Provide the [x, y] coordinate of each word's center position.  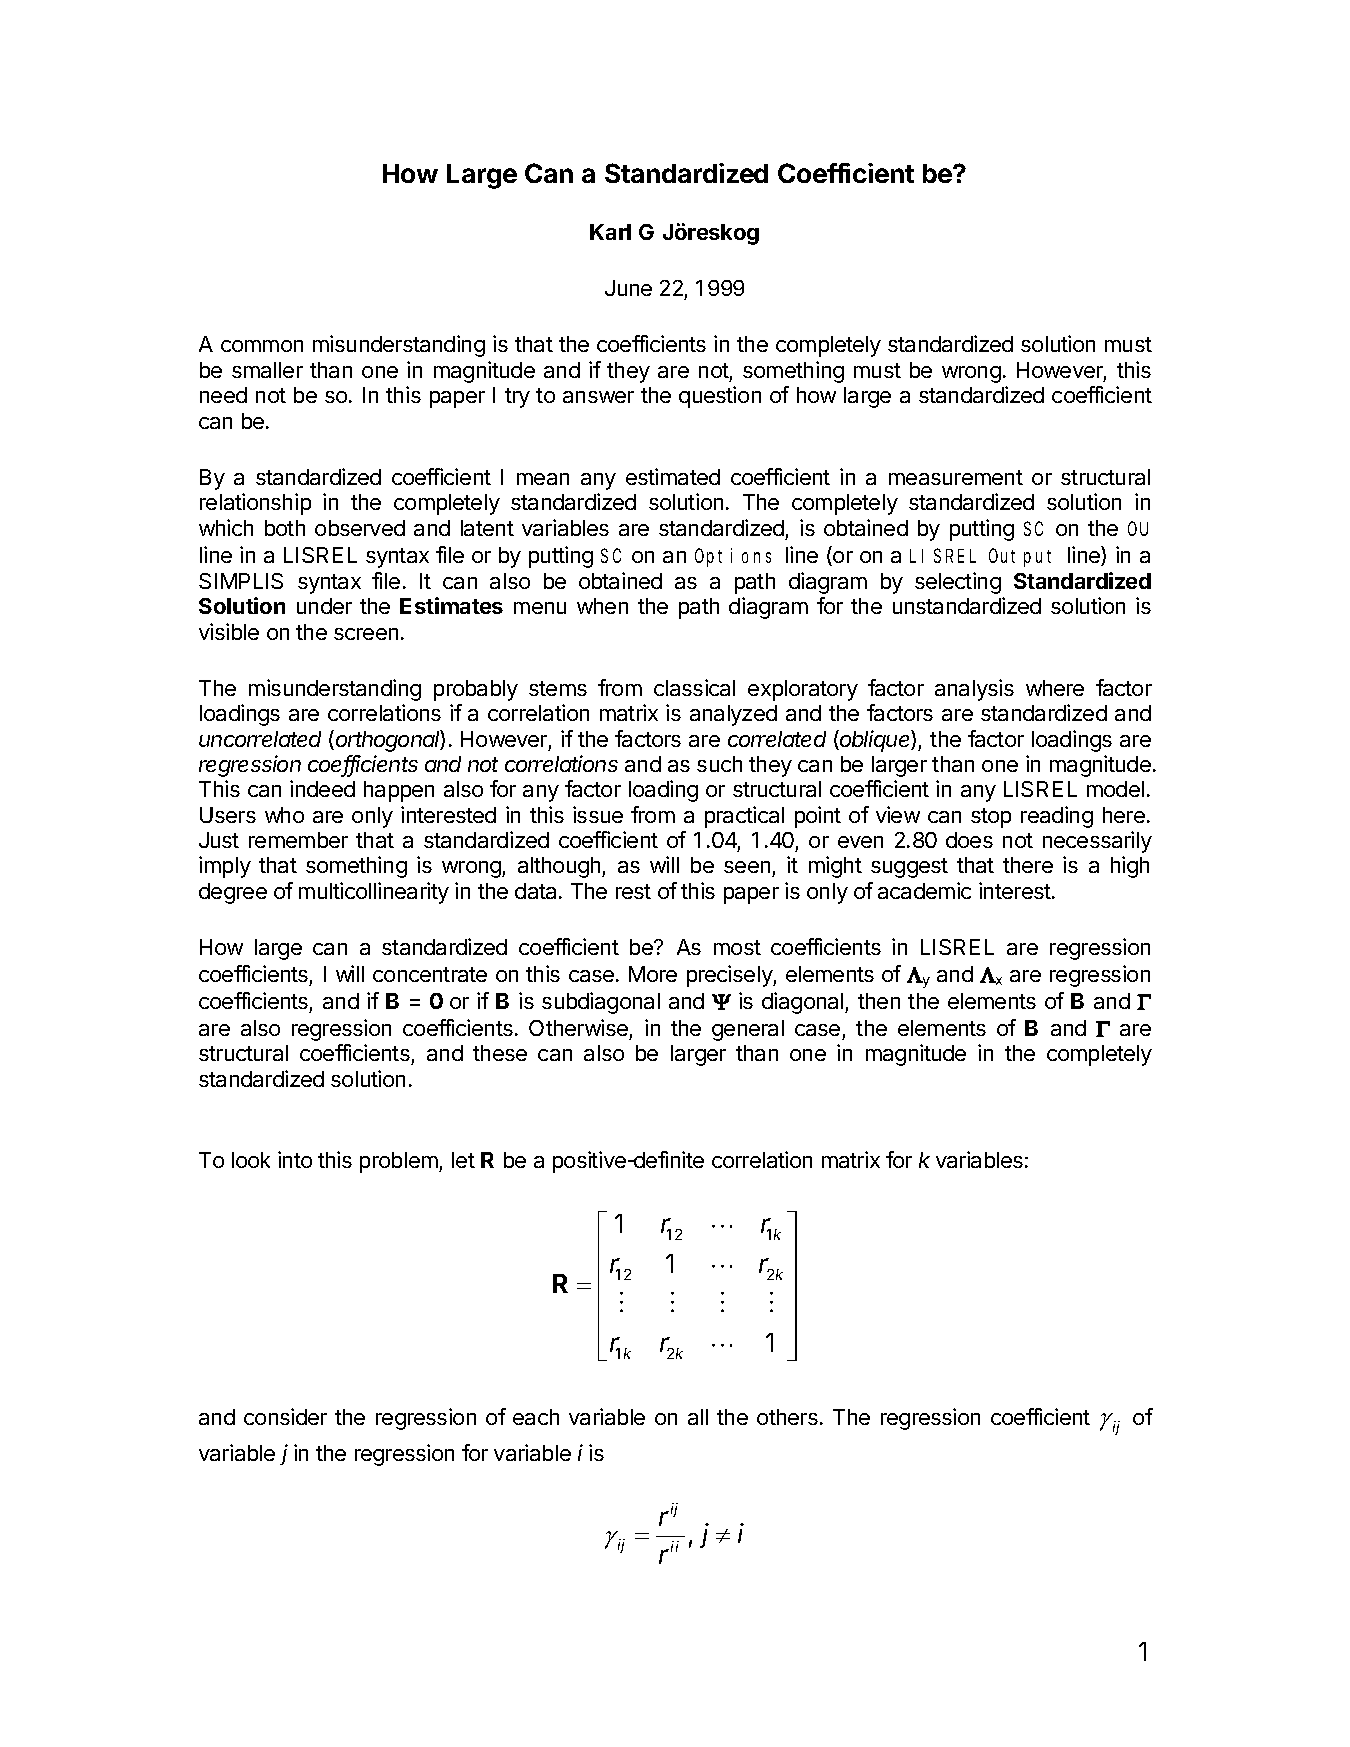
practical [744, 817]
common [262, 346]
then [879, 1001]
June [628, 288]
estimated [673, 476]
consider [285, 1416]
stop [991, 818]
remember [298, 840]
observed [360, 528]
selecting [958, 583]
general [748, 1030]
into [295, 1159]
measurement [956, 477]
